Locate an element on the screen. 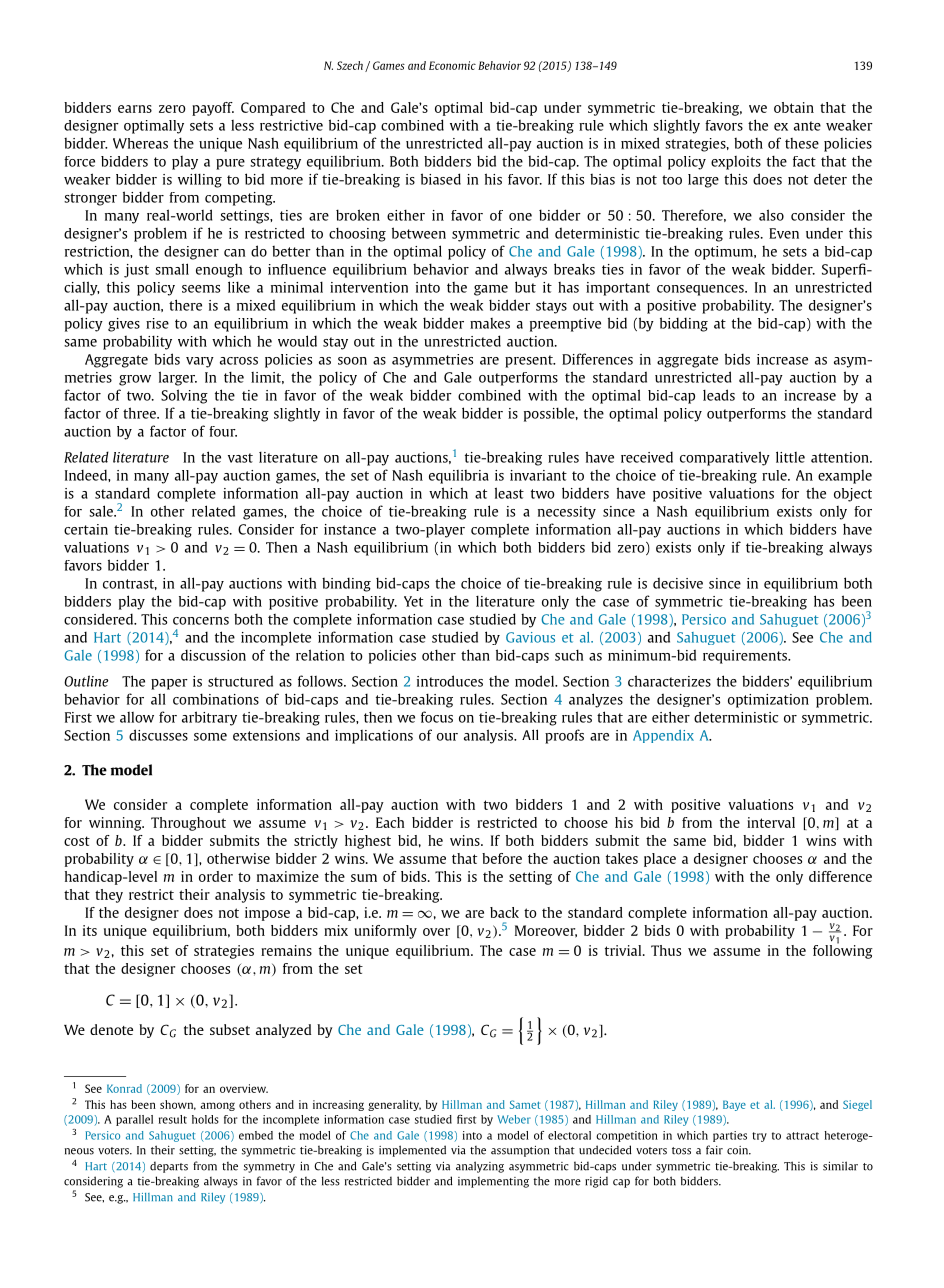 This screenshot has width=944, height=1288. obtain is located at coordinates (794, 107).
